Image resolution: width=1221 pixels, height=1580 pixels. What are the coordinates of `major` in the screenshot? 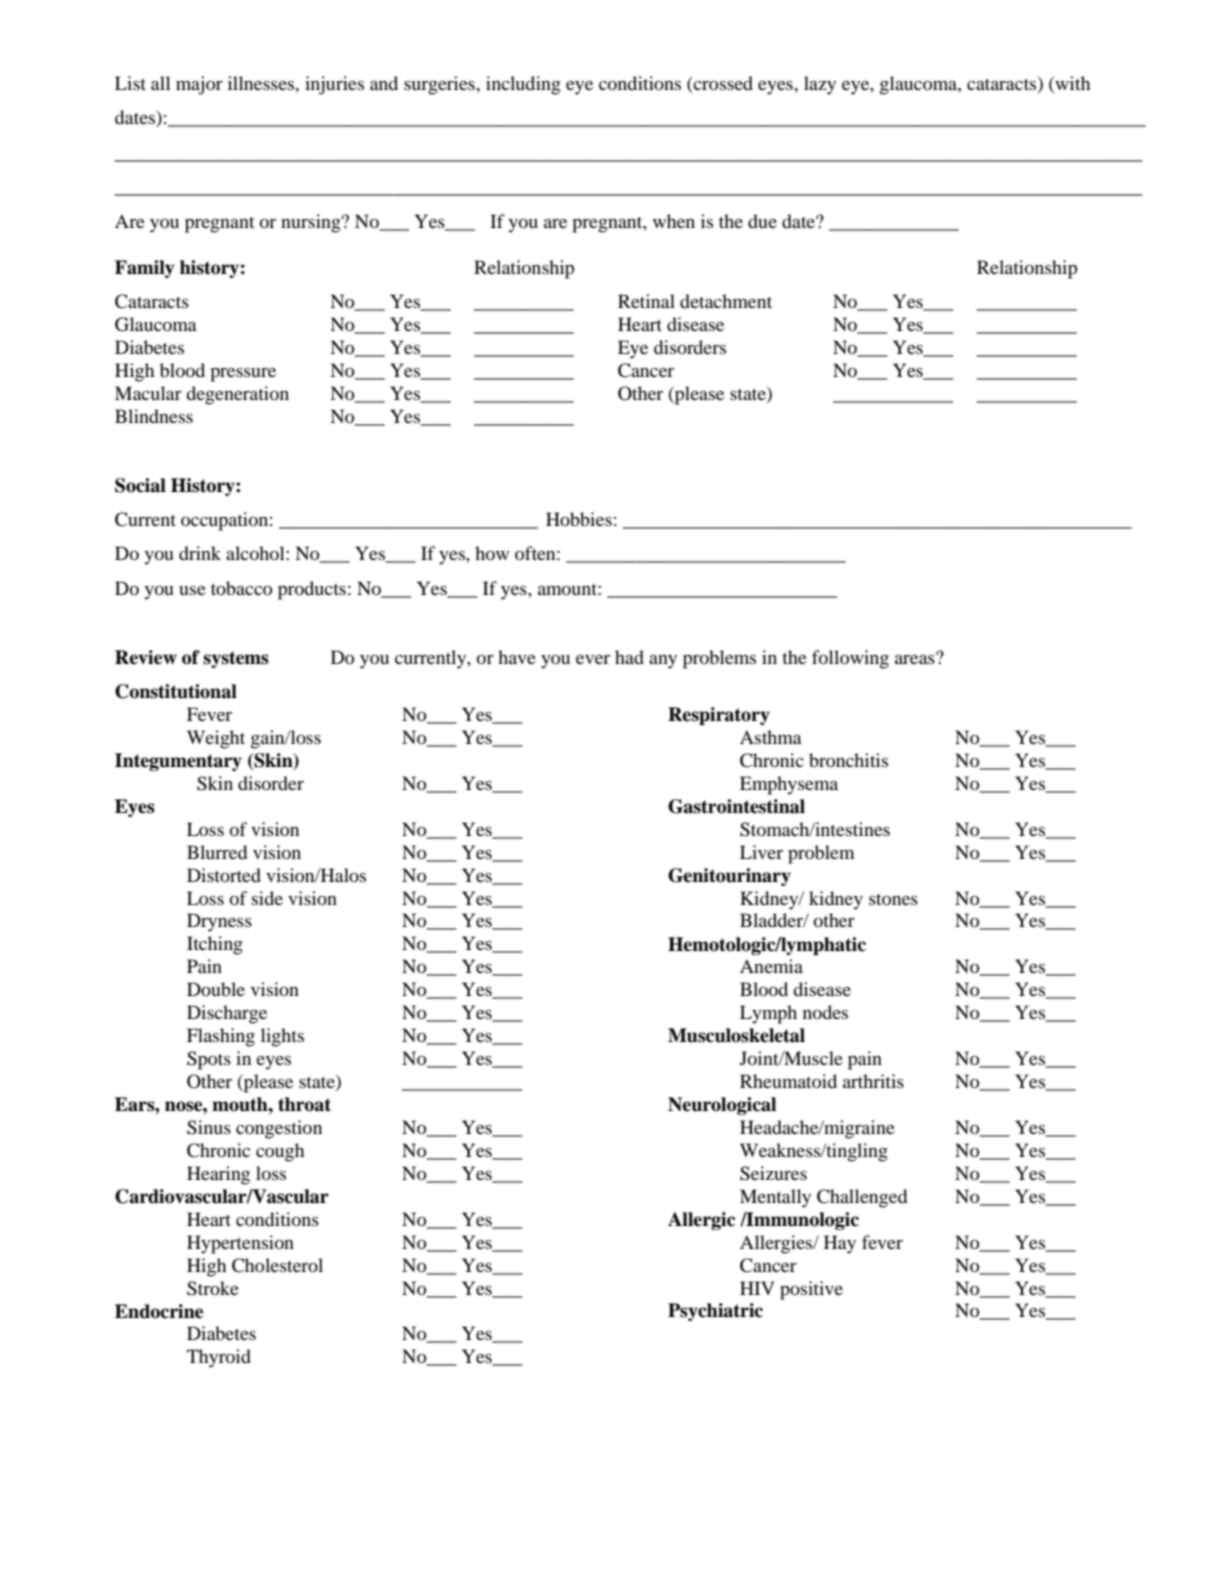 It's located at (199, 85).
